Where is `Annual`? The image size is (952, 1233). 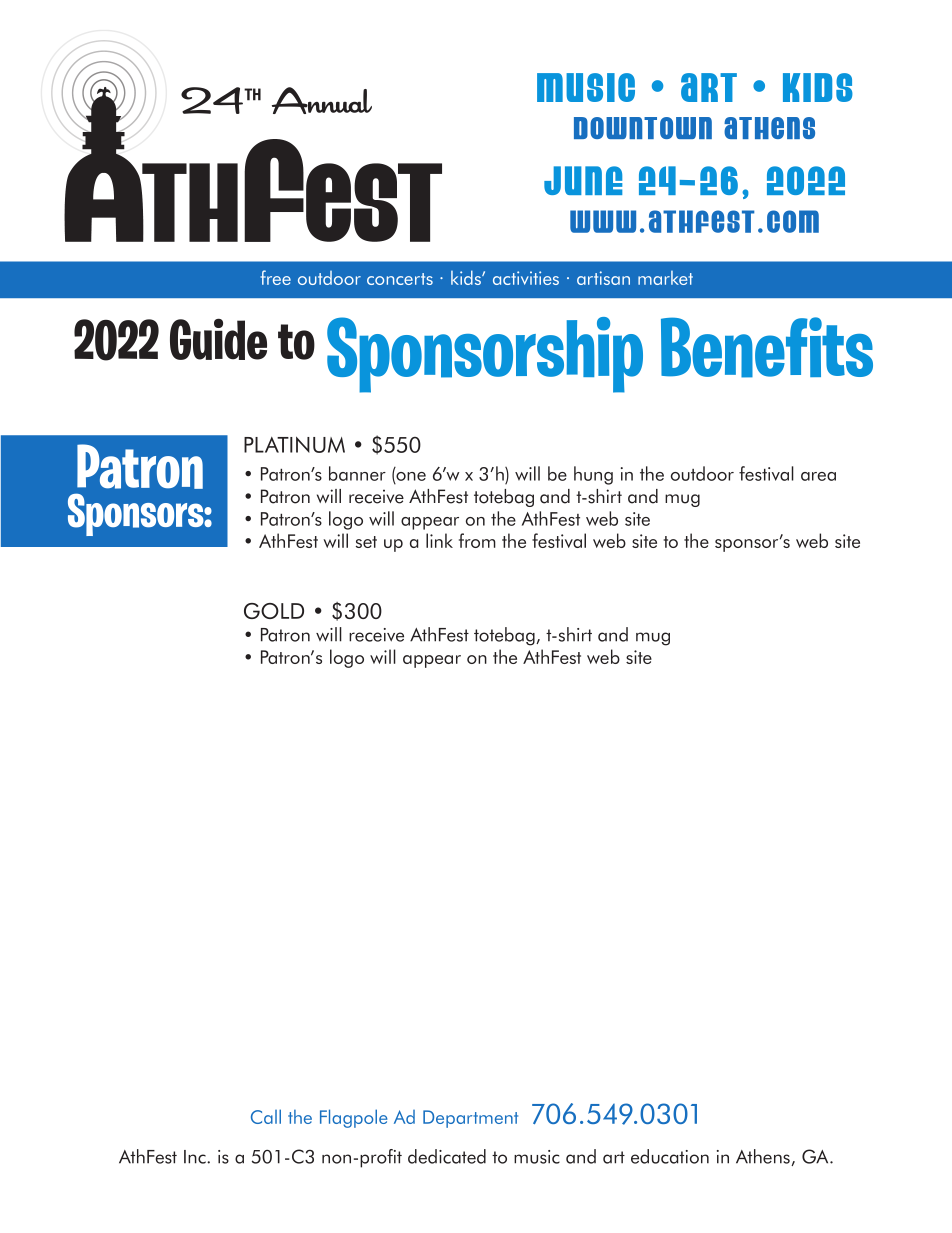 Annual is located at coordinates (322, 100).
